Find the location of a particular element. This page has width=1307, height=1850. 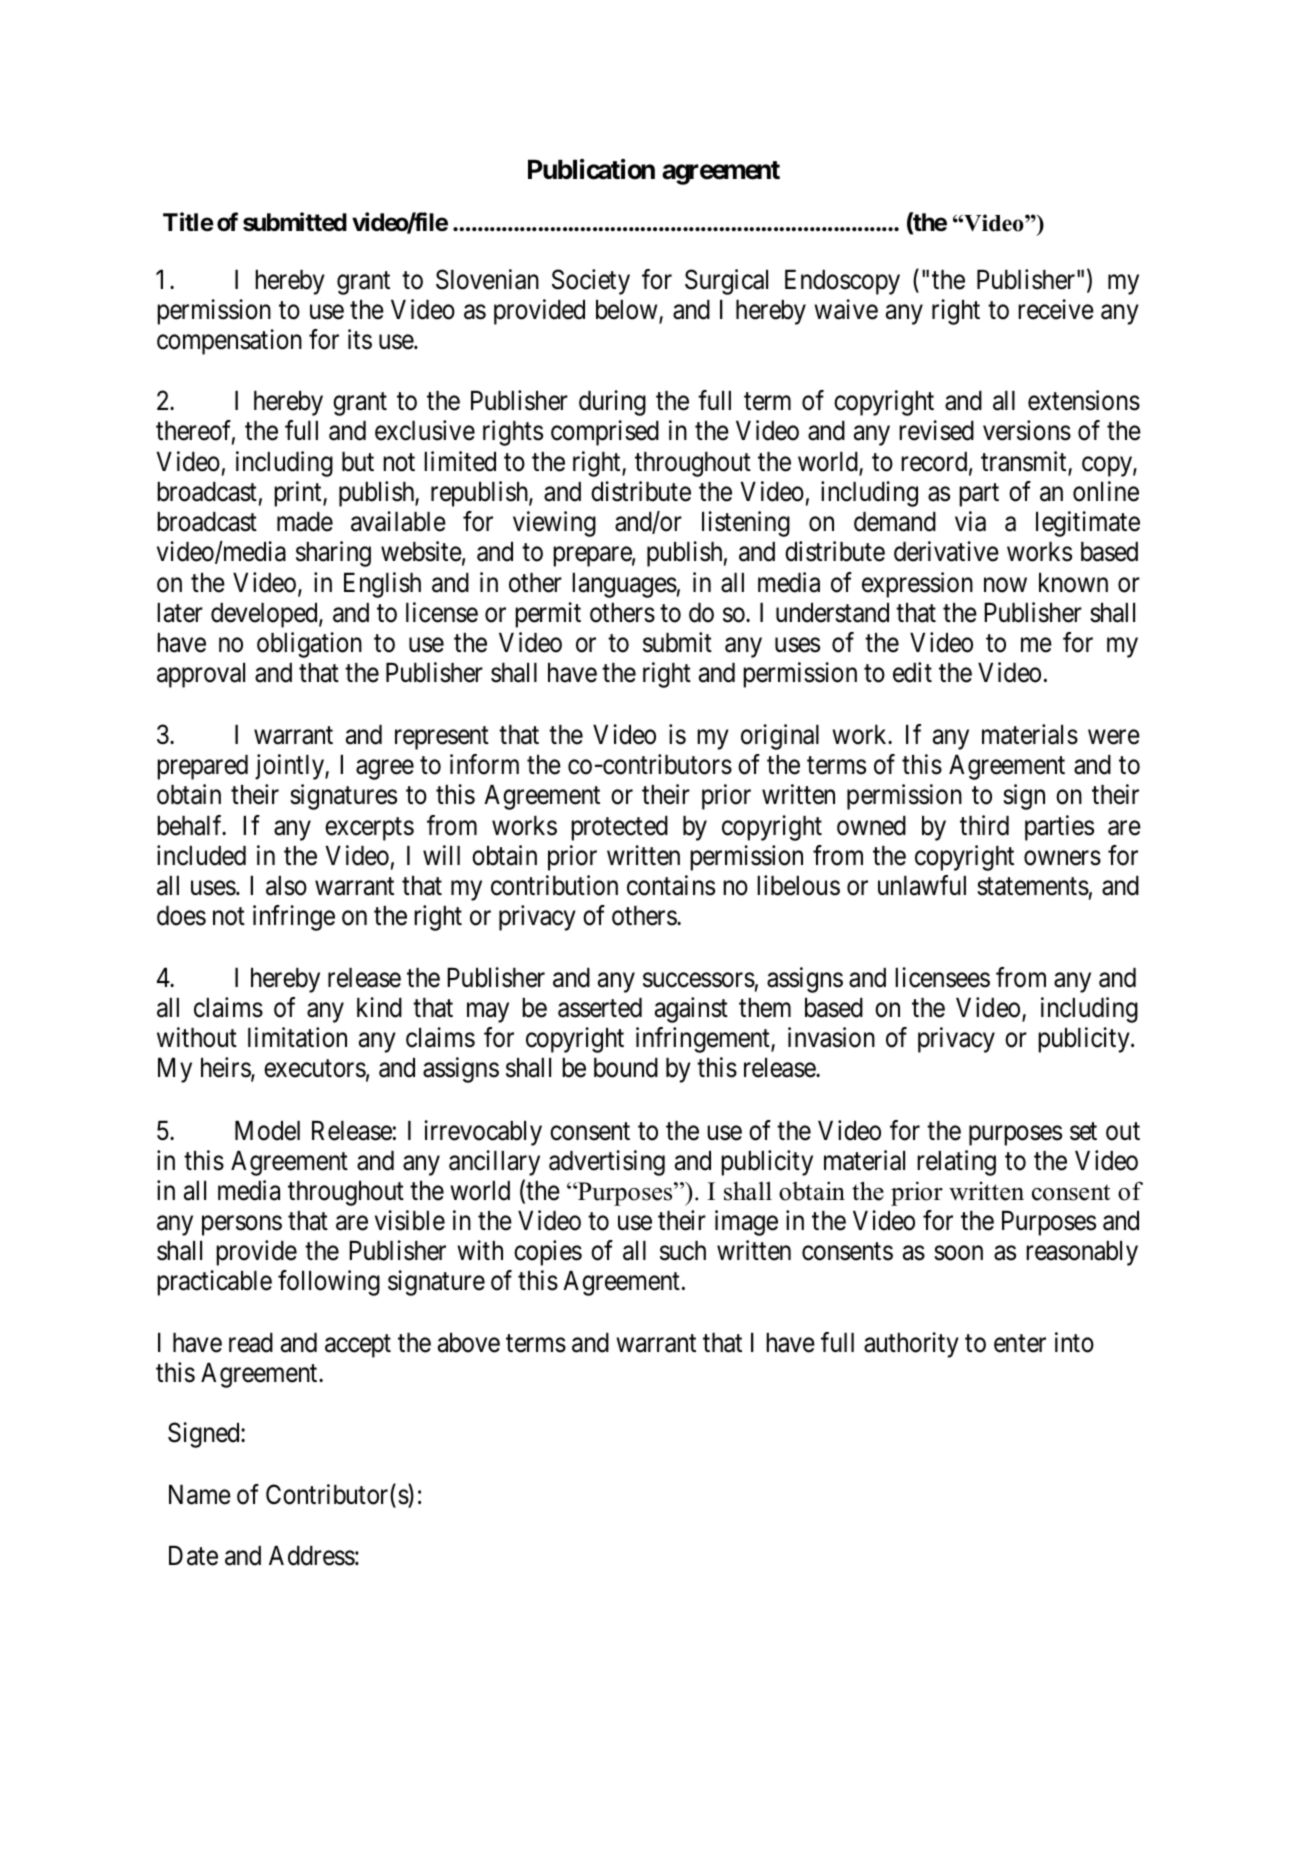

limitation is located at coordinates (297, 1037).
